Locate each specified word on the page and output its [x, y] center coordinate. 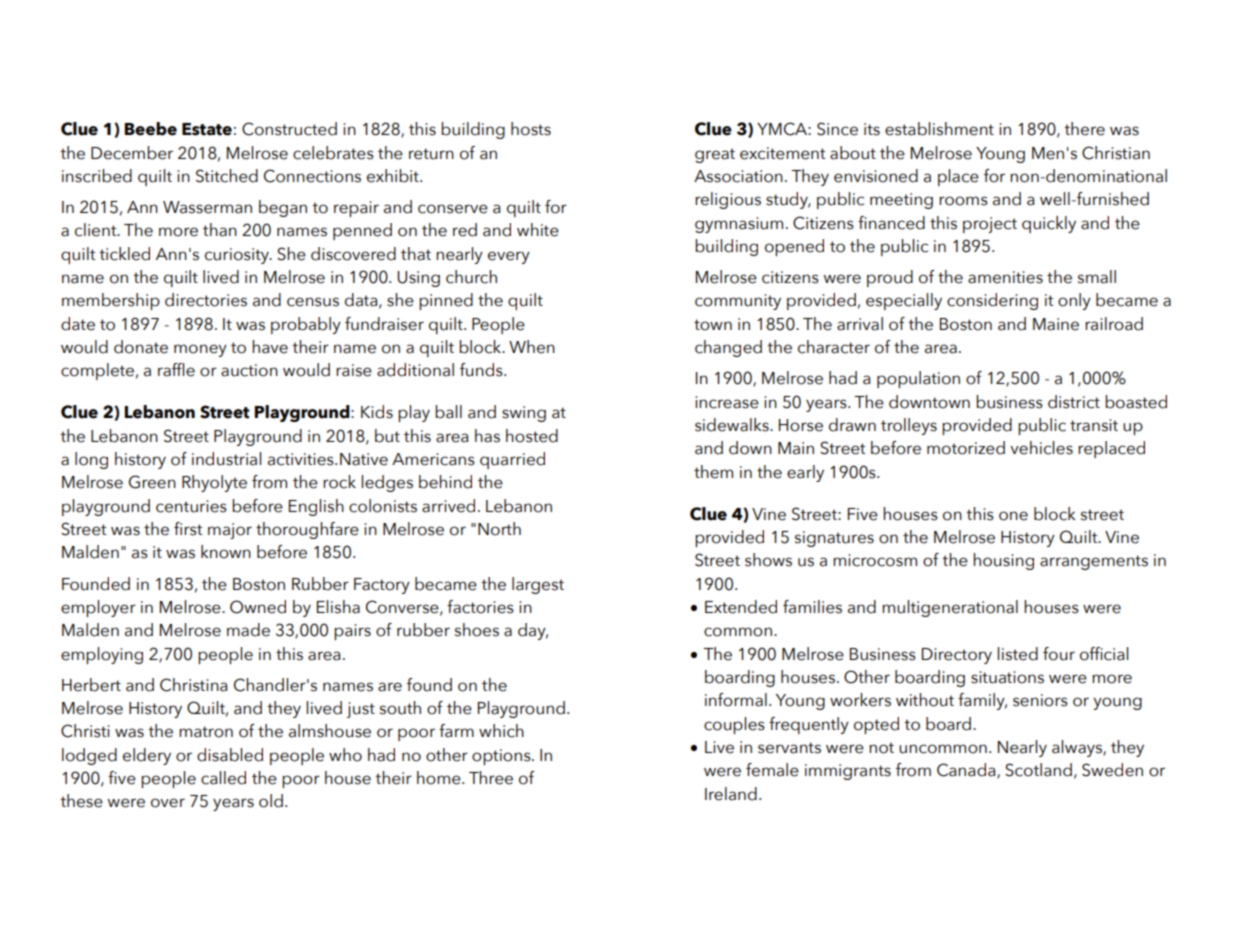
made [248, 630]
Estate [207, 129]
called [223, 778]
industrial [226, 459]
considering [992, 301]
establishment [939, 129]
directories [206, 300]
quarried [512, 460]
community [738, 302]
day [533, 631]
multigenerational [950, 608]
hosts [531, 129]
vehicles [1041, 448]
